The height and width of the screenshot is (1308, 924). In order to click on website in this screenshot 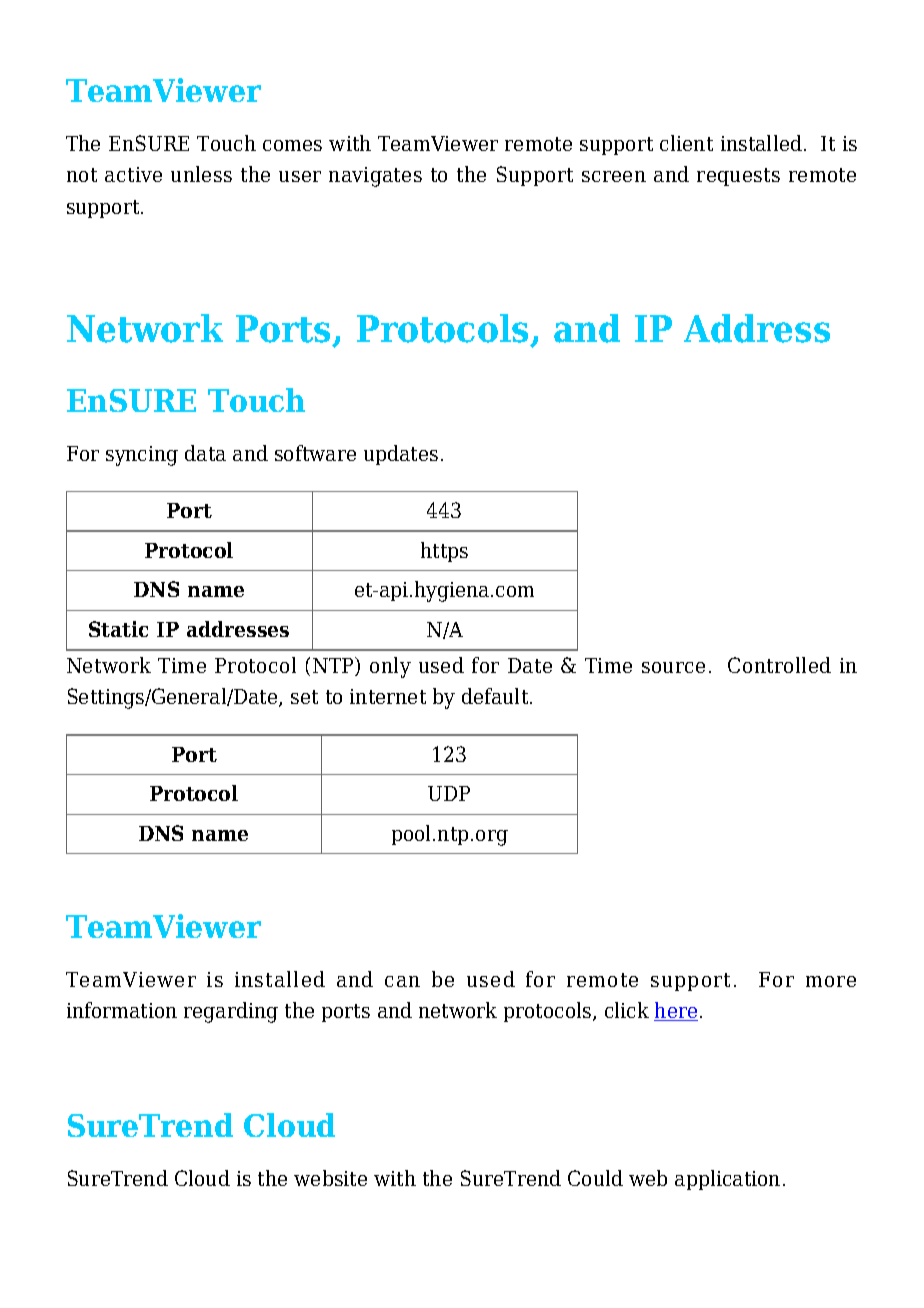, I will do `click(330, 1178)`.
